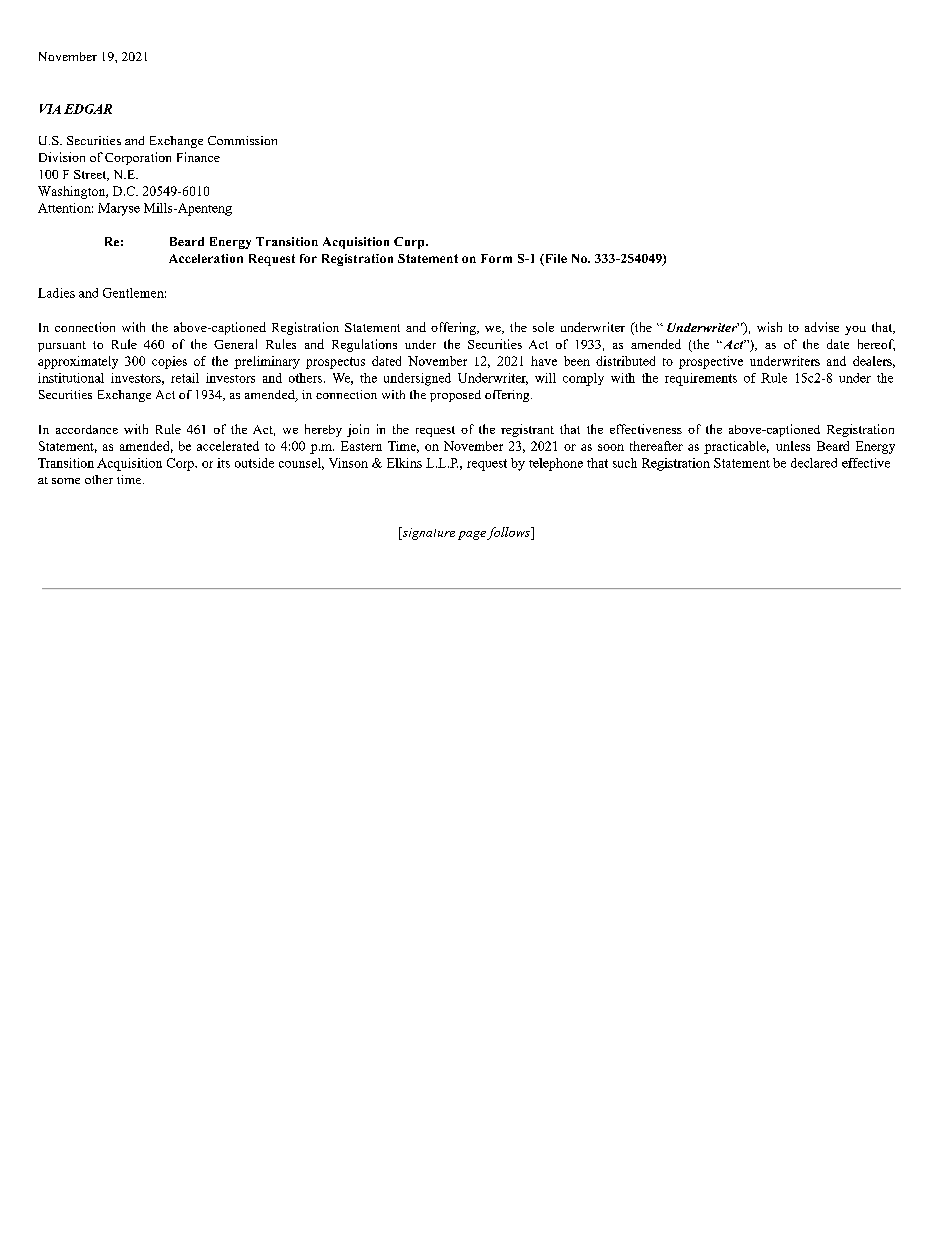  I want to click on page, so click(472, 535).
